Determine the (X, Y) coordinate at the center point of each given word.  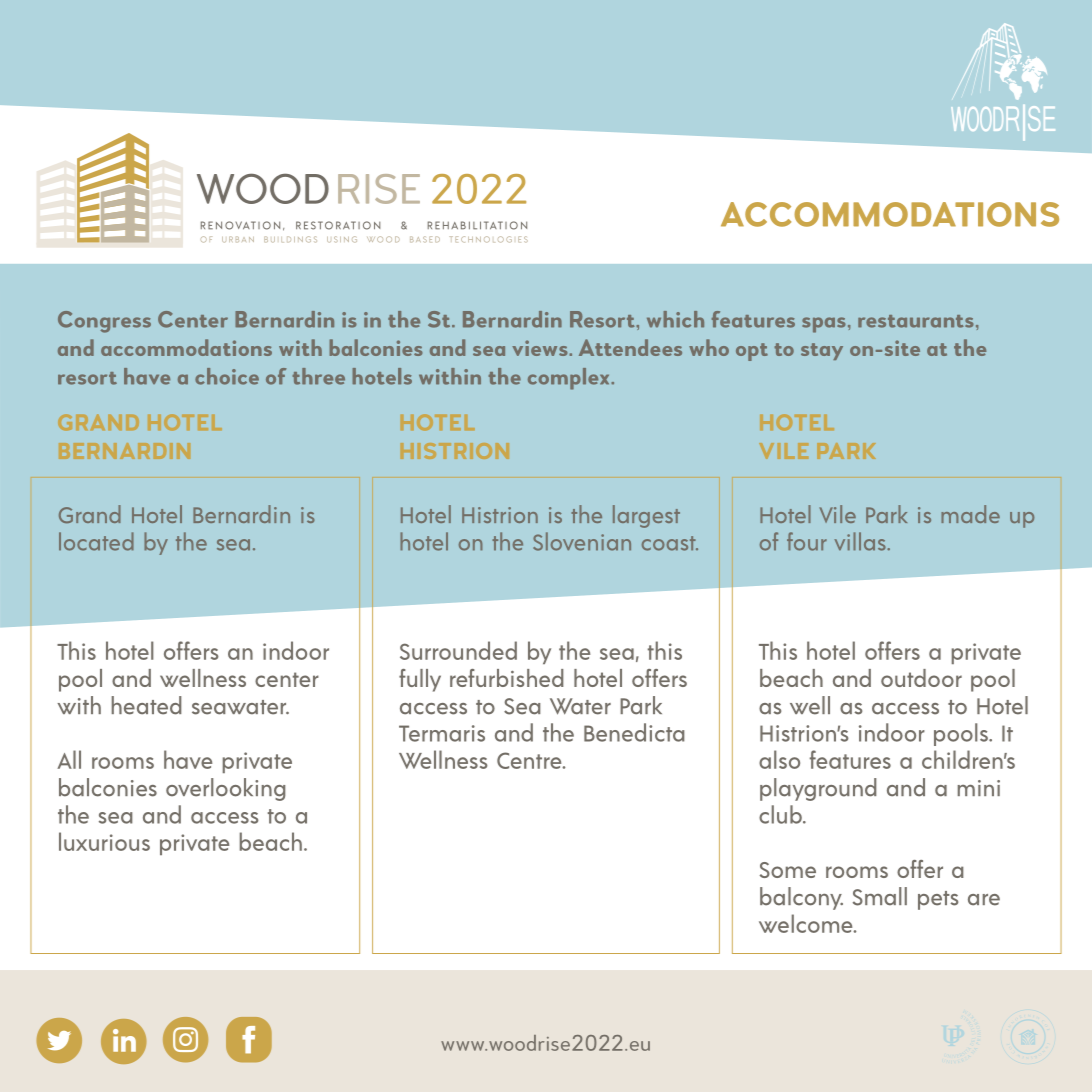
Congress (104, 322)
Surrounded (458, 650)
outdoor (921, 678)
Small (880, 896)
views (540, 348)
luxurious (104, 841)
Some (787, 870)
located (96, 541)
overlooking (225, 789)
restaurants (916, 321)
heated (146, 705)
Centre (530, 760)
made (970, 514)
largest (646, 516)
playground (818, 789)
